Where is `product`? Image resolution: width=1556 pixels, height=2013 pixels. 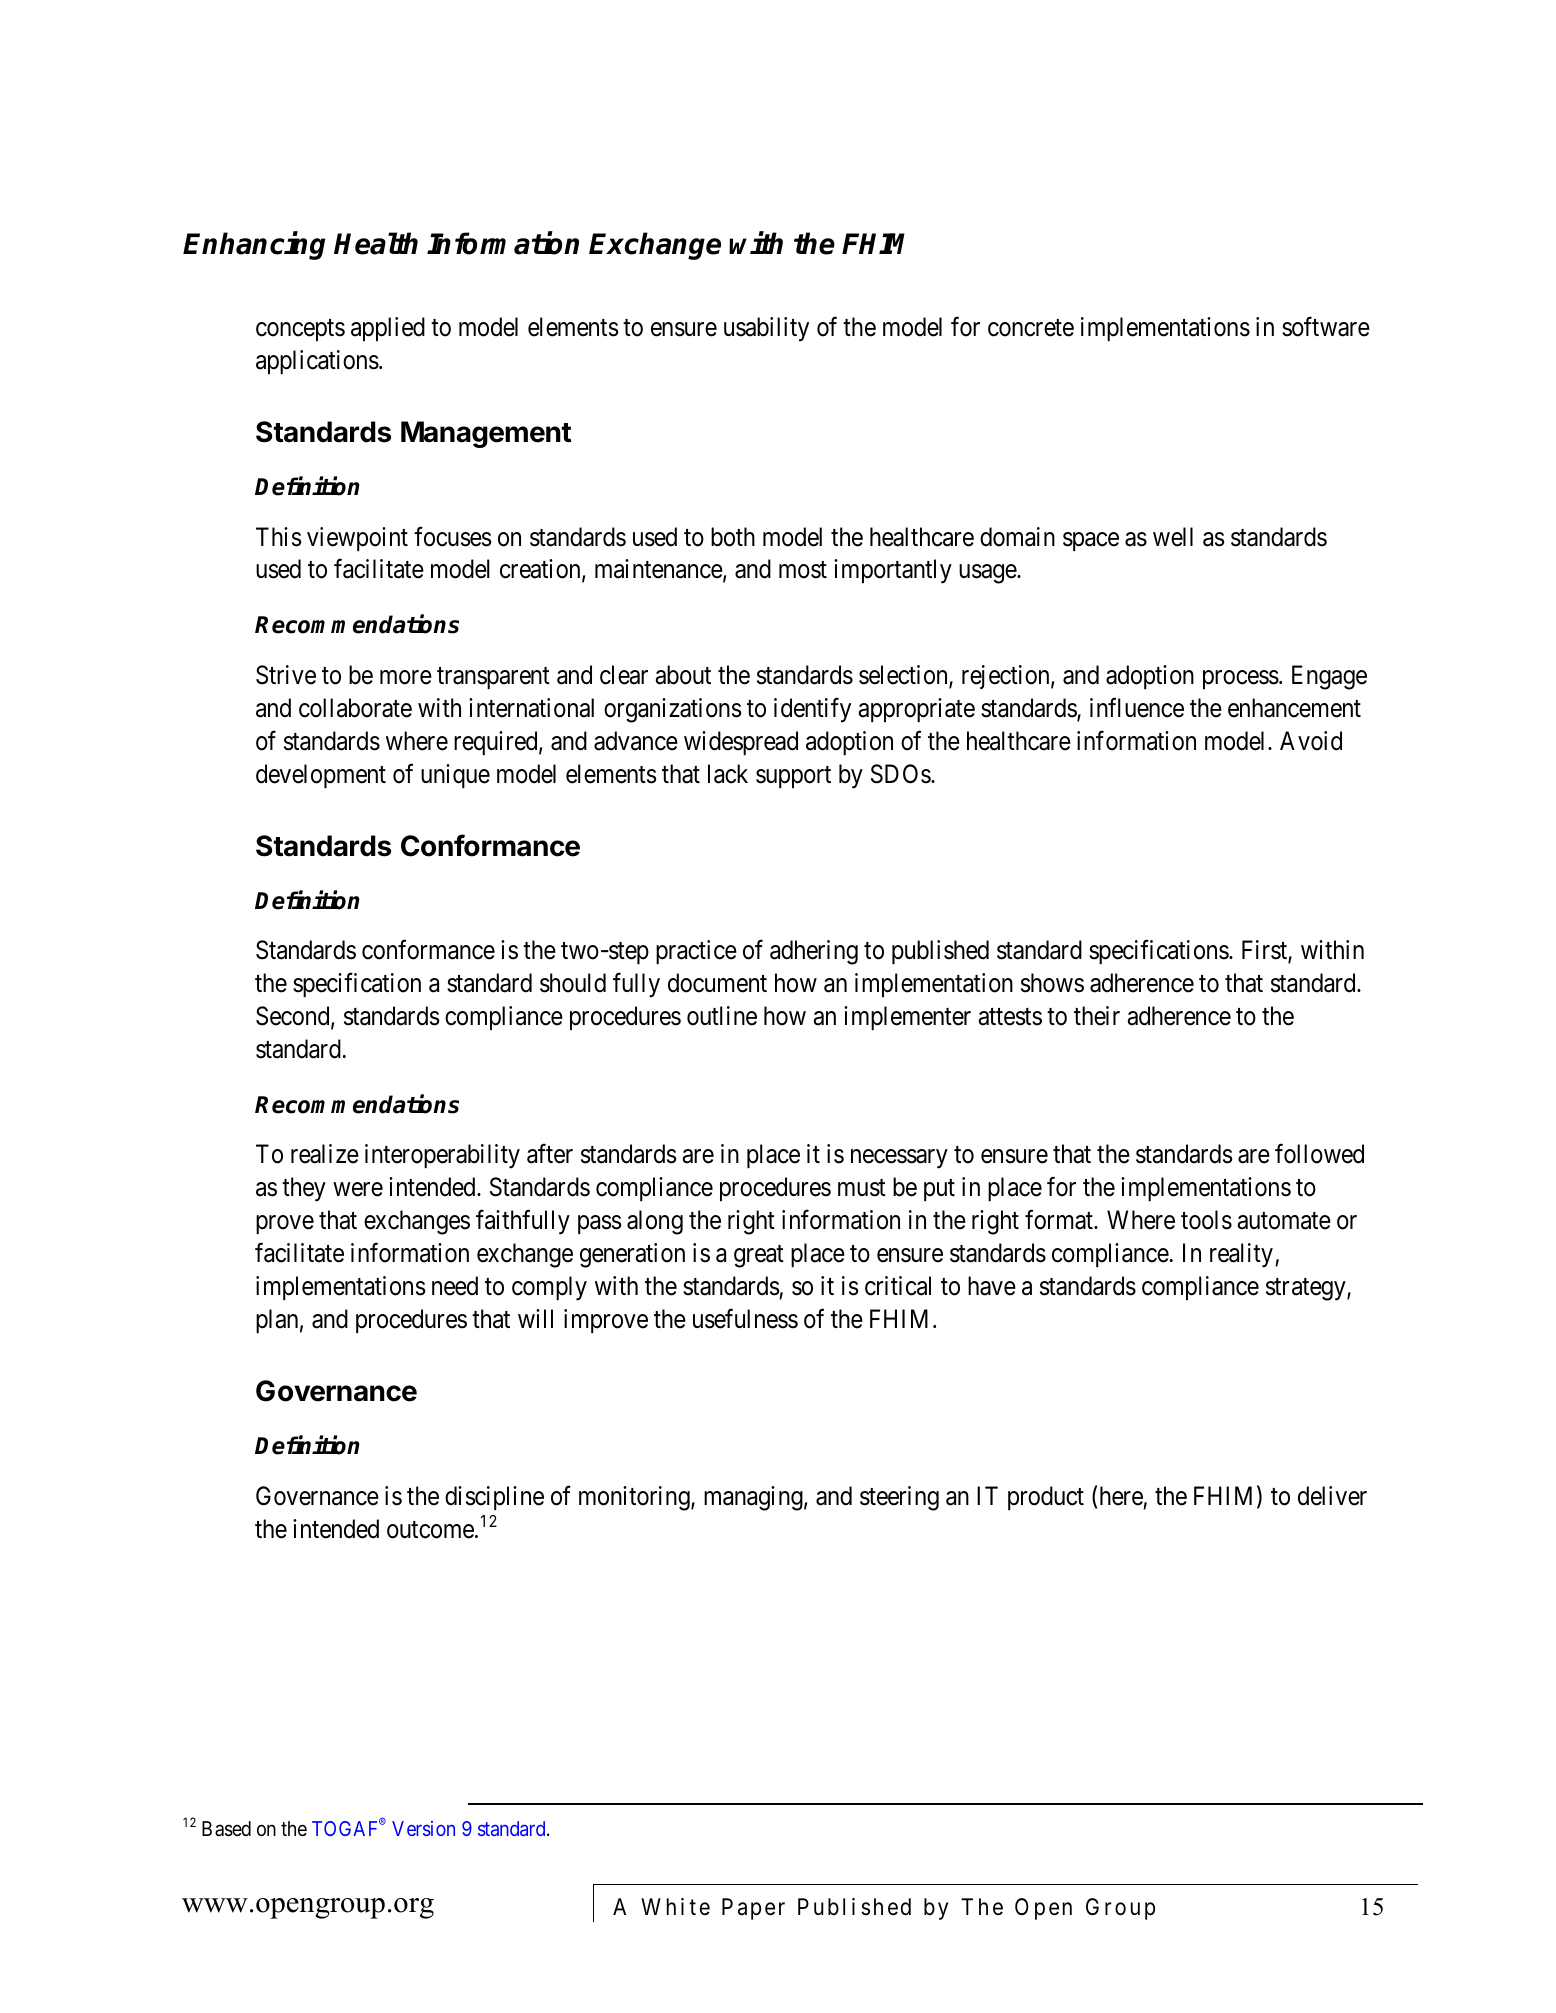 product is located at coordinates (1046, 1498).
